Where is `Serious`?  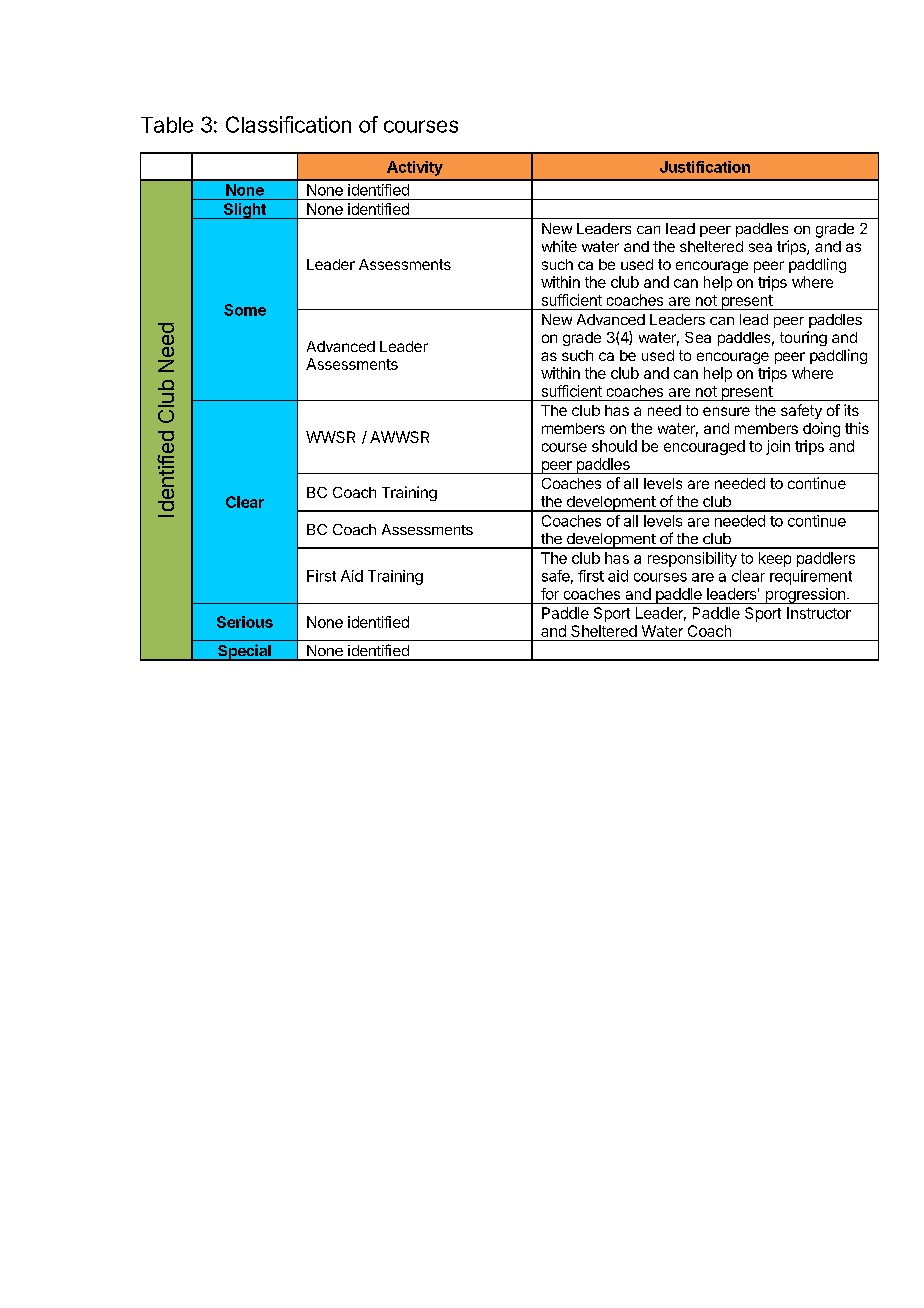 Serious is located at coordinates (245, 622).
